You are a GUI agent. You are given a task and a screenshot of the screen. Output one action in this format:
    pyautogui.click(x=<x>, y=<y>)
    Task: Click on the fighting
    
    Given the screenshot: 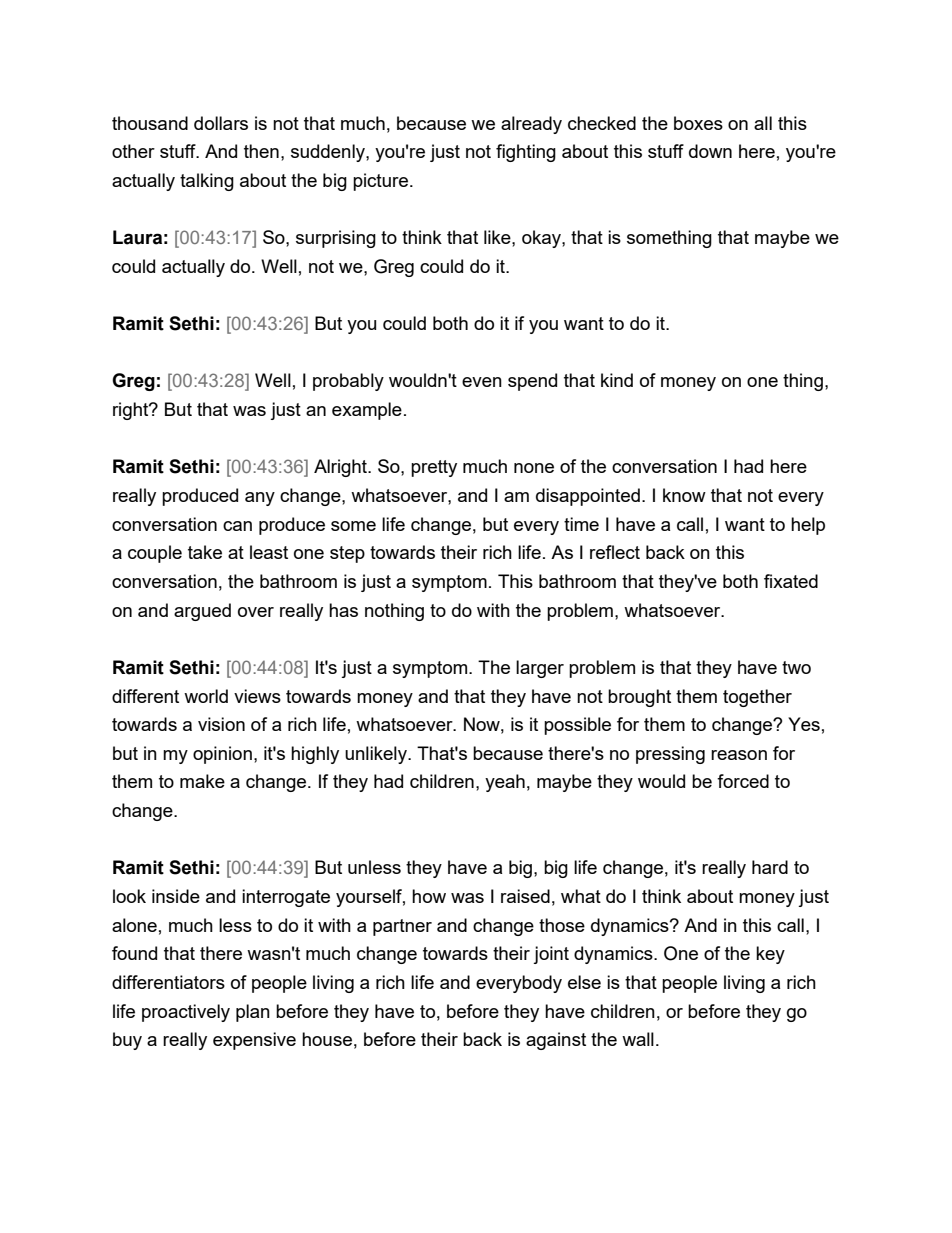 What is the action you would take?
    pyautogui.click(x=526, y=153)
